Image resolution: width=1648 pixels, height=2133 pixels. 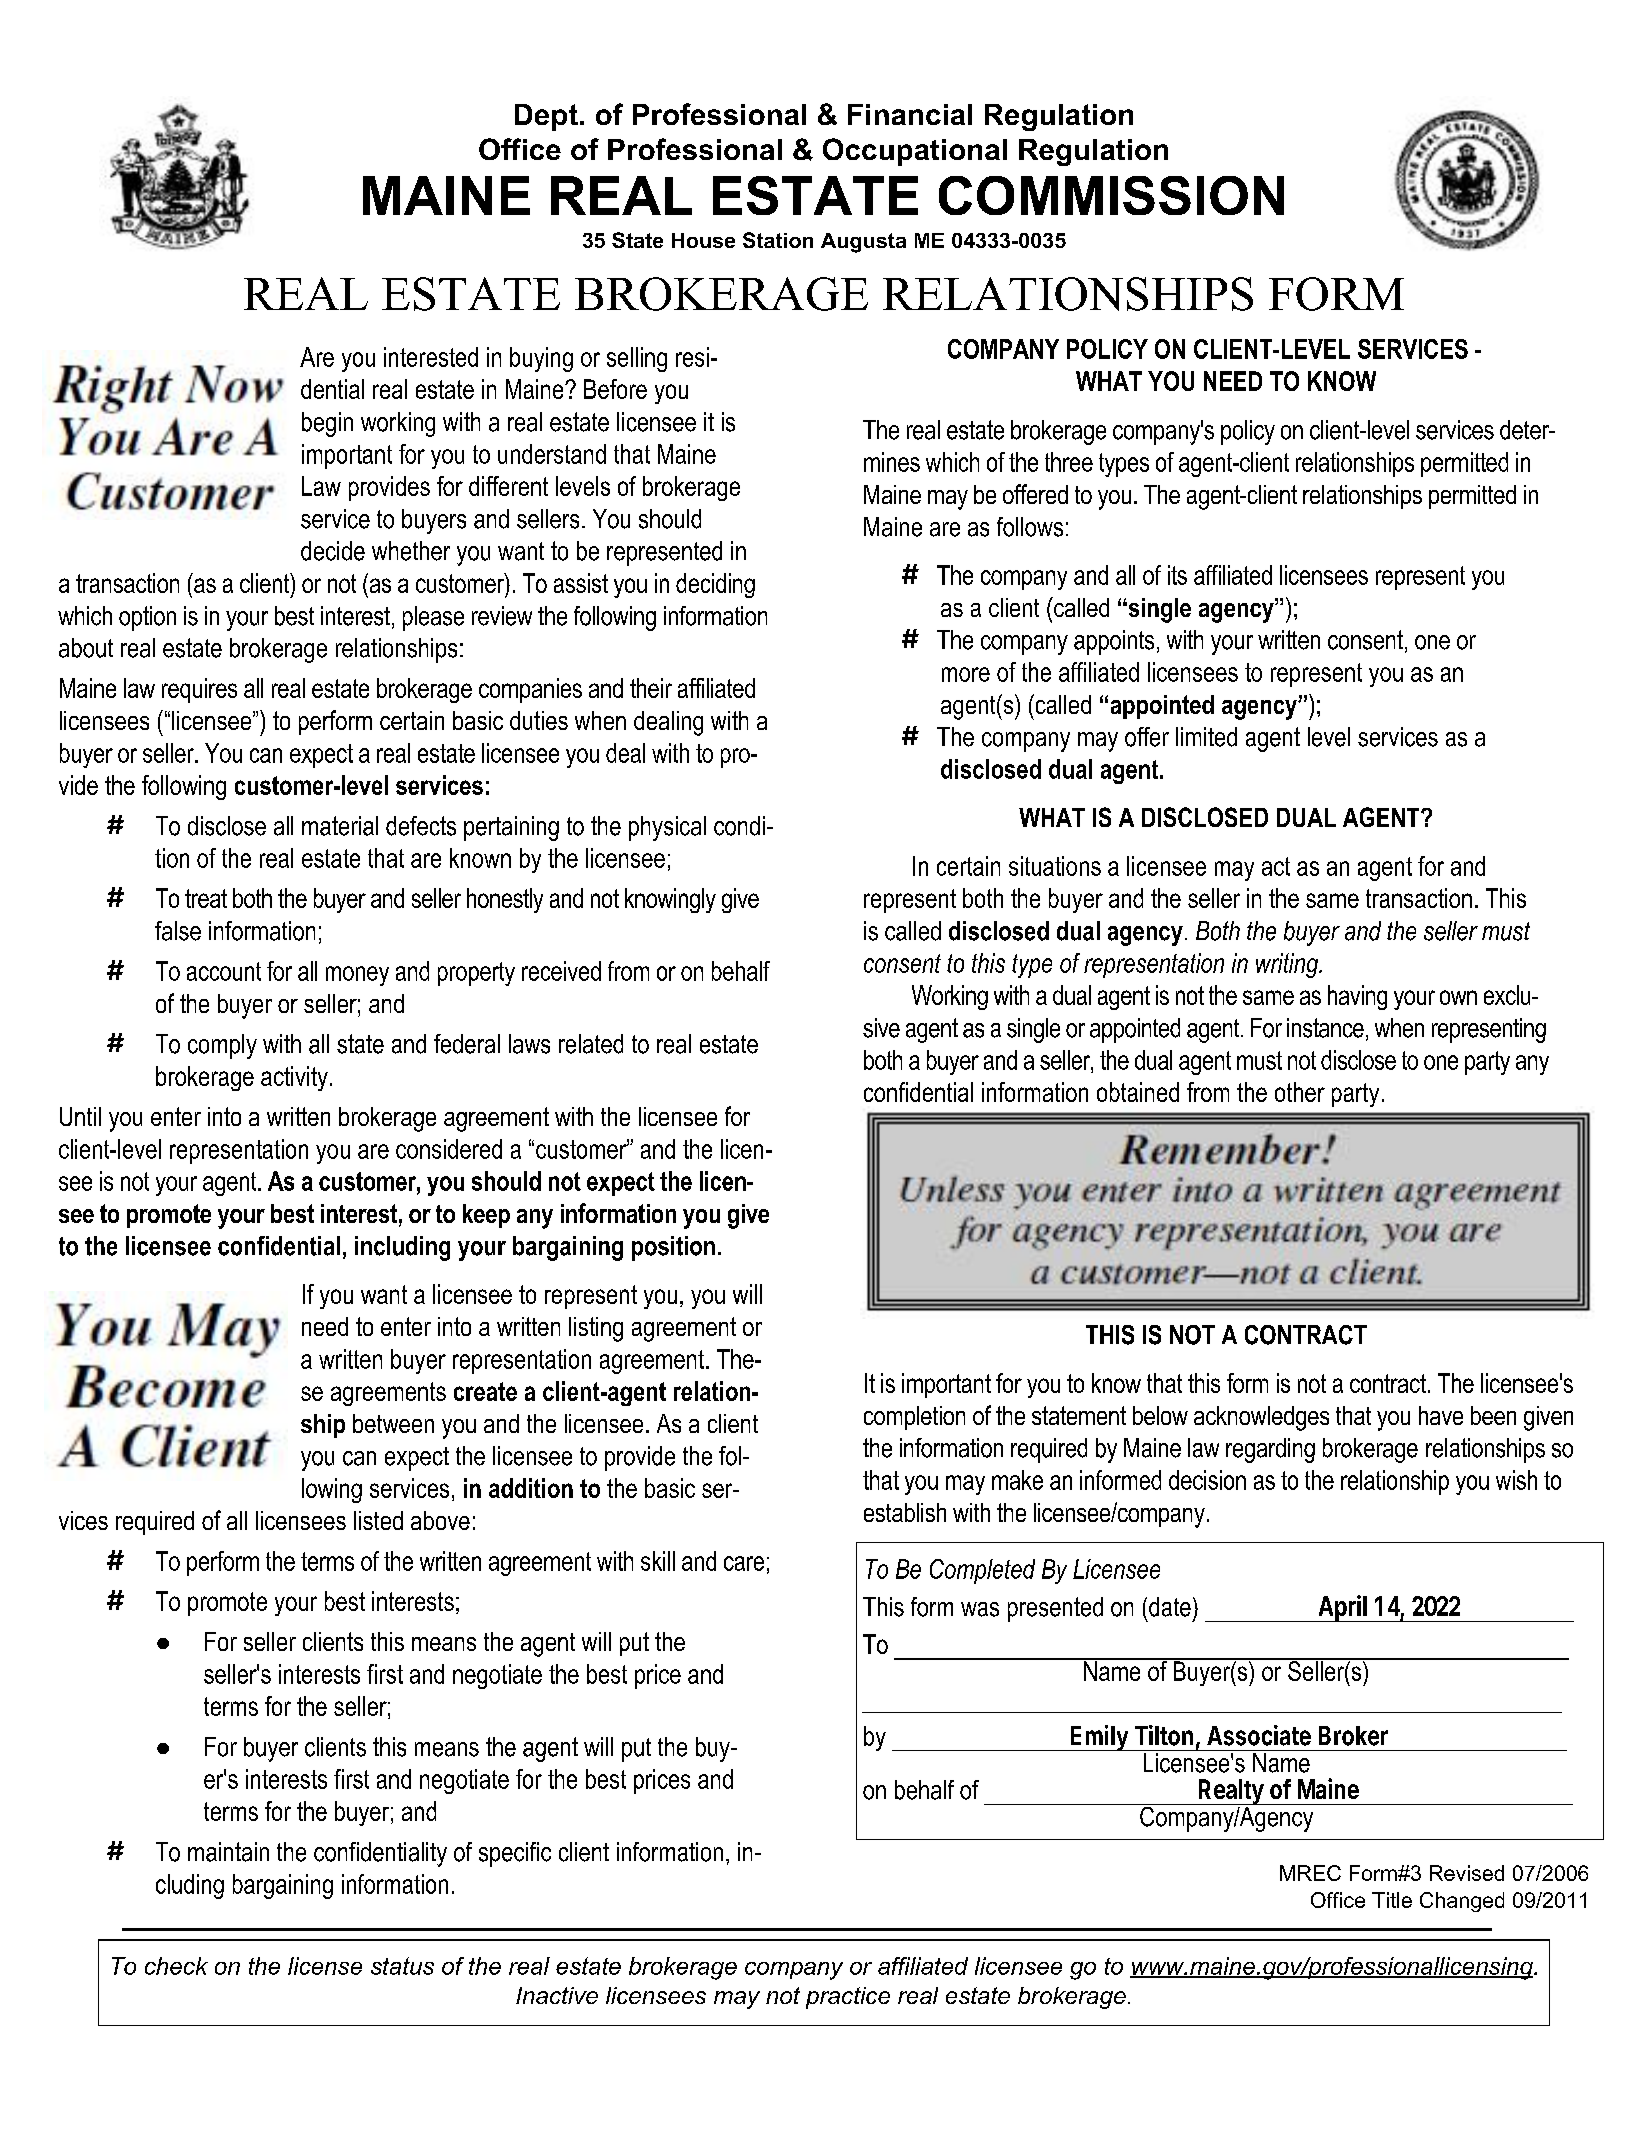 I want to click on listed, so click(x=378, y=1520).
